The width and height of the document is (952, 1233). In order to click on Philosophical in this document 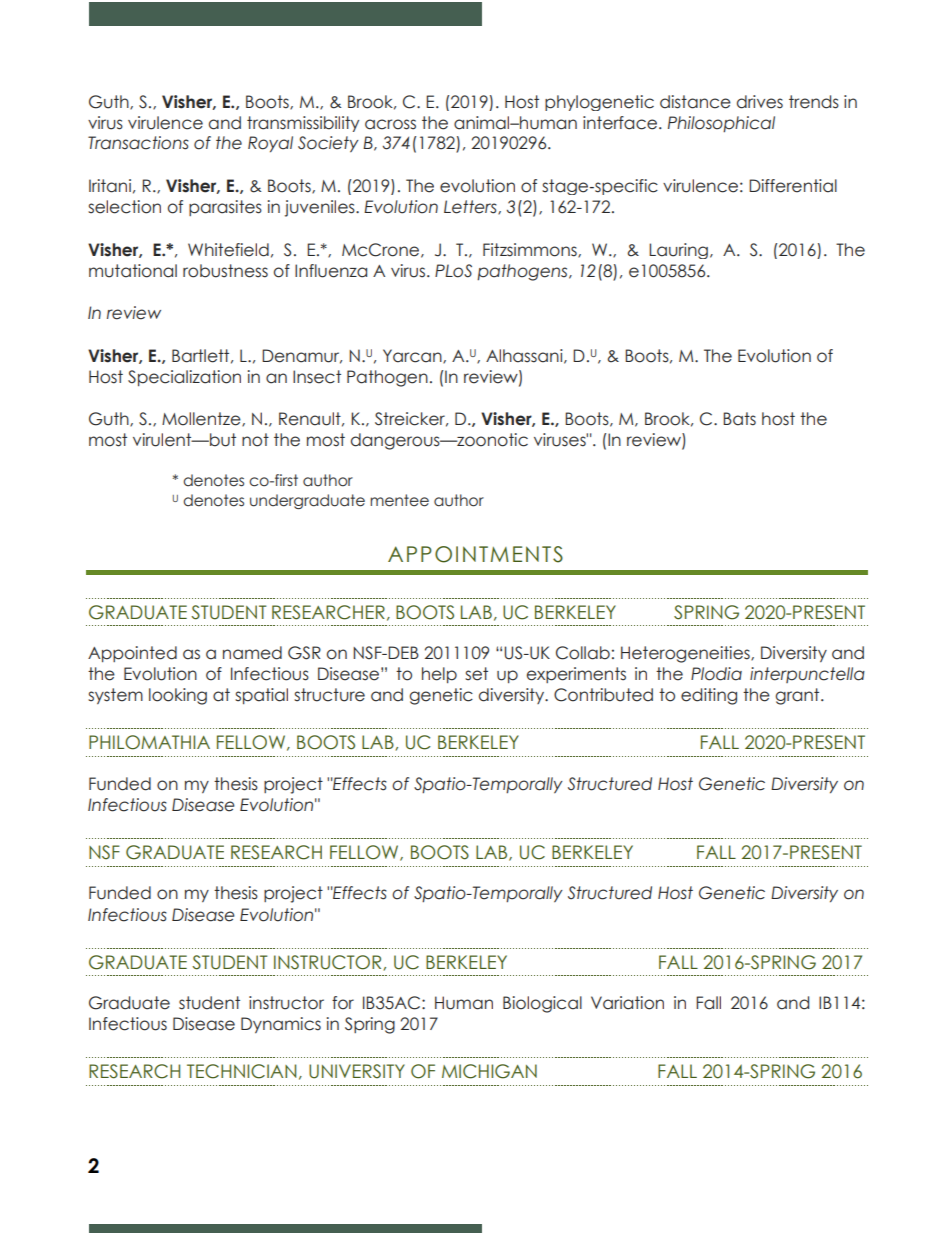, I will do `click(721, 124)`.
